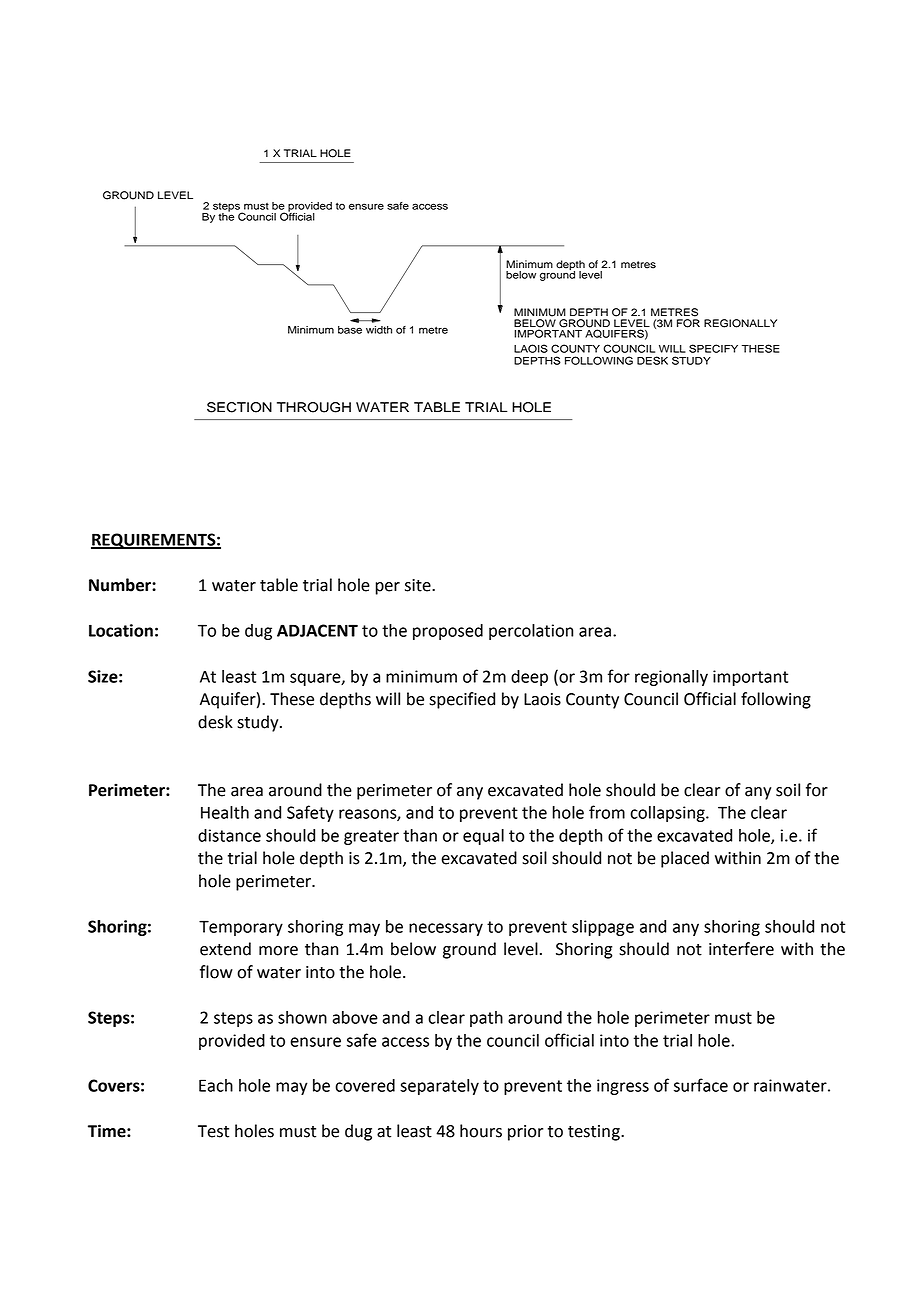 This screenshot has height=1307, width=924. Describe the element at coordinates (701, 1085) in the screenshot. I see `surface` at that location.
